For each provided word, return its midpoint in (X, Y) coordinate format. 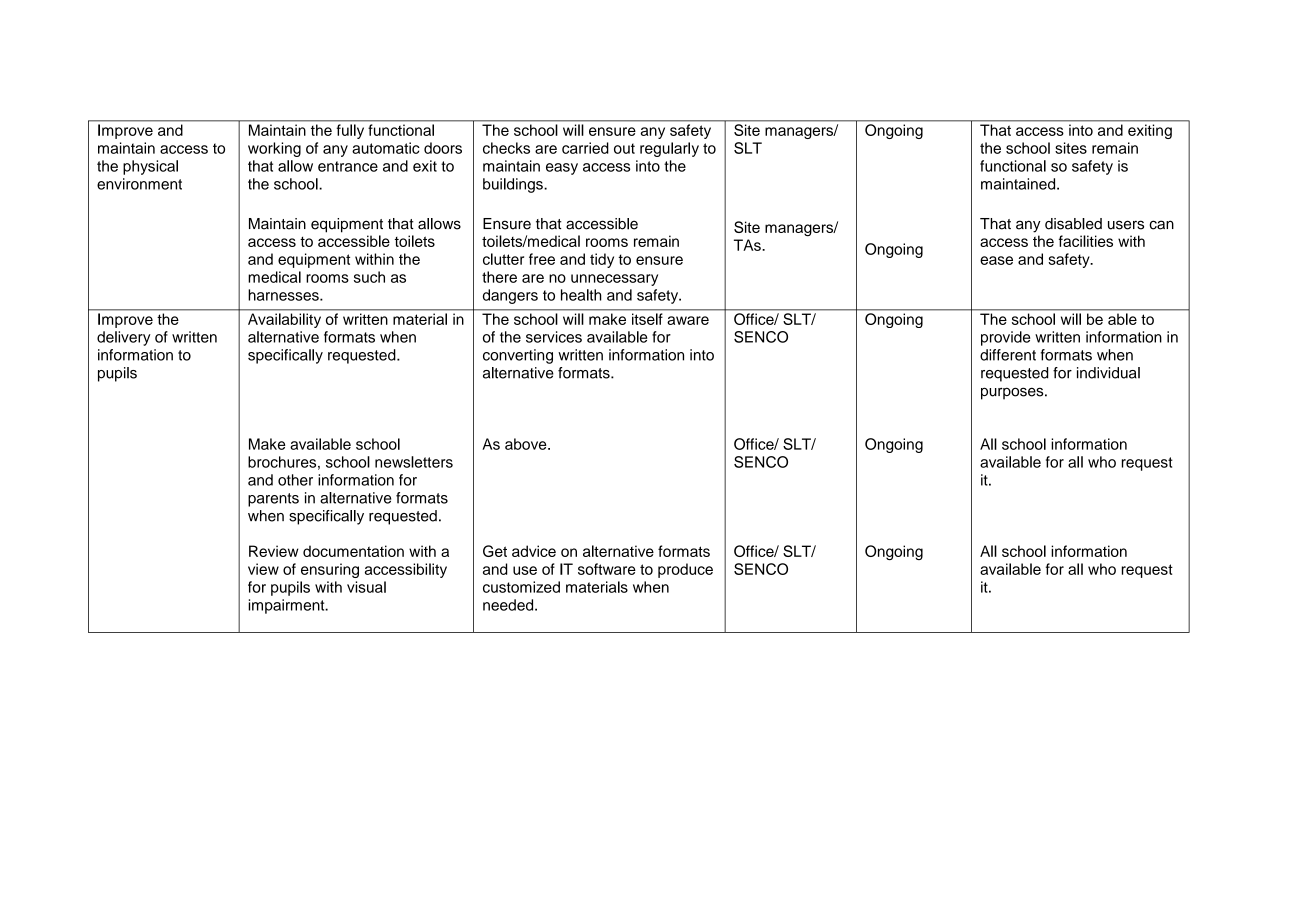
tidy (602, 260)
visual (366, 587)
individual (1108, 373)
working (274, 149)
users (1126, 225)
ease (996, 260)
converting (518, 356)
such (369, 277)
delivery (124, 338)
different (1008, 355)
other (295, 480)
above (527, 444)
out (624, 148)
